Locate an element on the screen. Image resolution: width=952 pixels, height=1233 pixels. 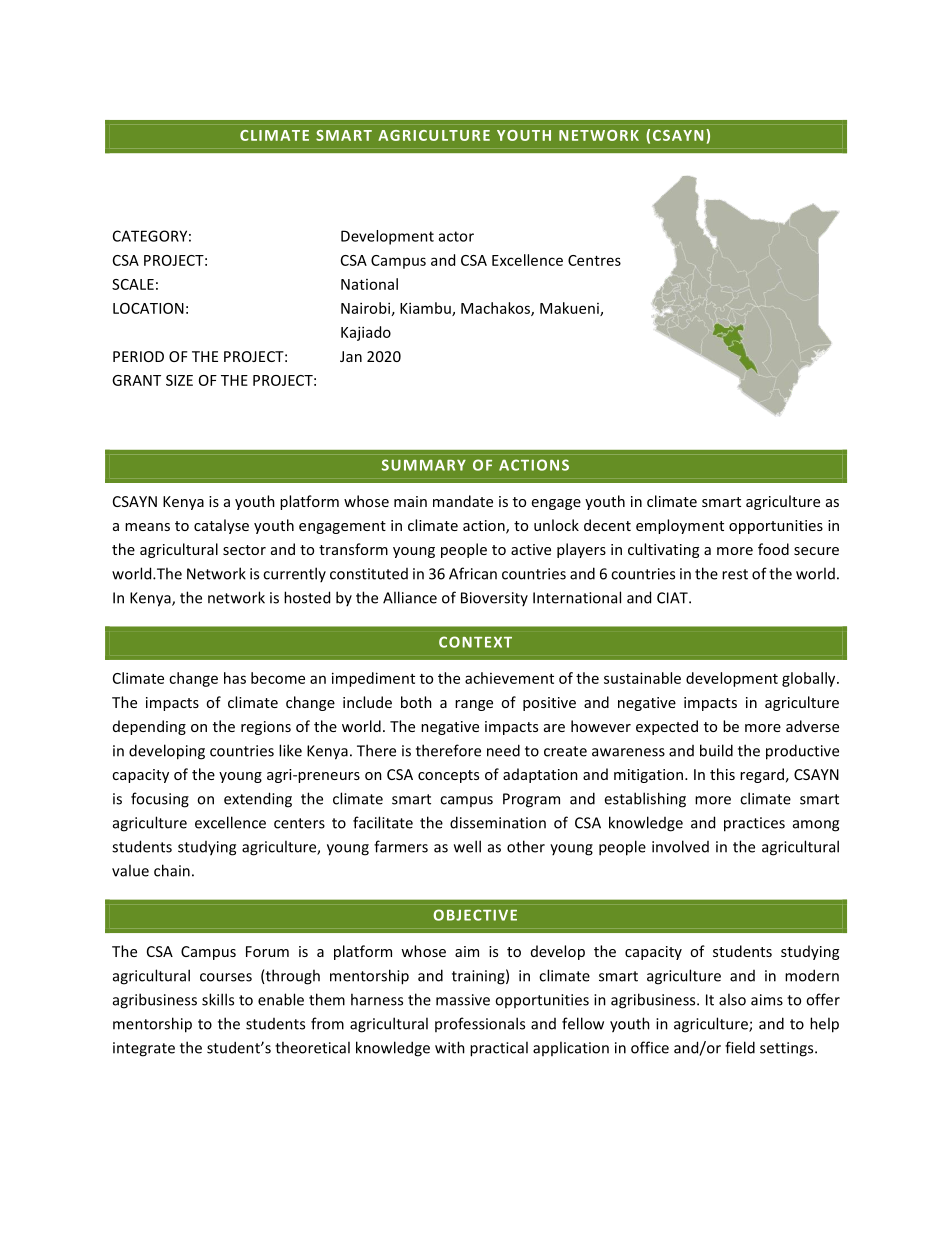
skills is located at coordinates (218, 999).
